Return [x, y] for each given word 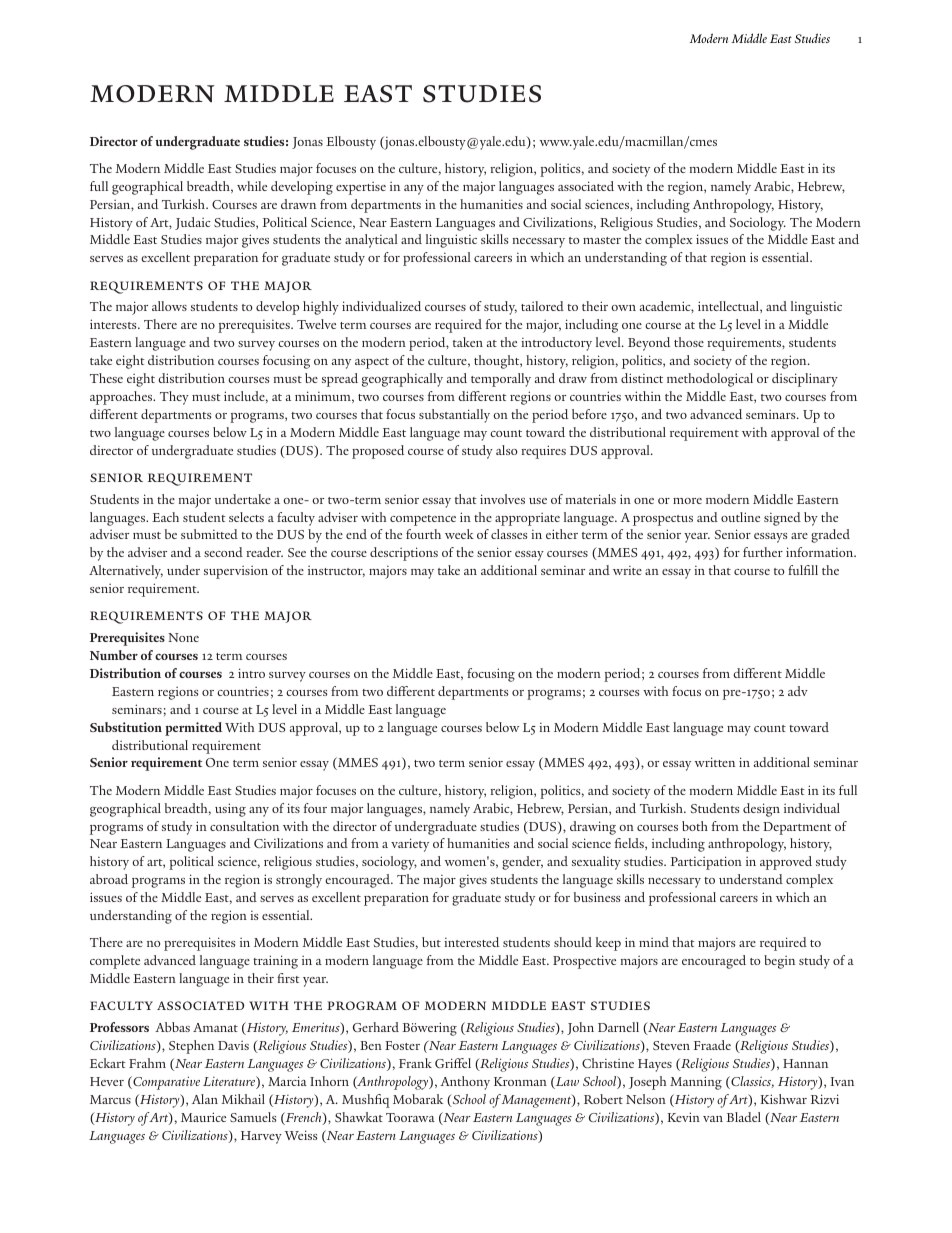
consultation [244, 826]
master [602, 240]
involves [502, 499]
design [761, 810]
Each [165, 517]
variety [410, 845]
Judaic [193, 223]
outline [740, 517]
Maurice [203, 1117]
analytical [371, 241]
